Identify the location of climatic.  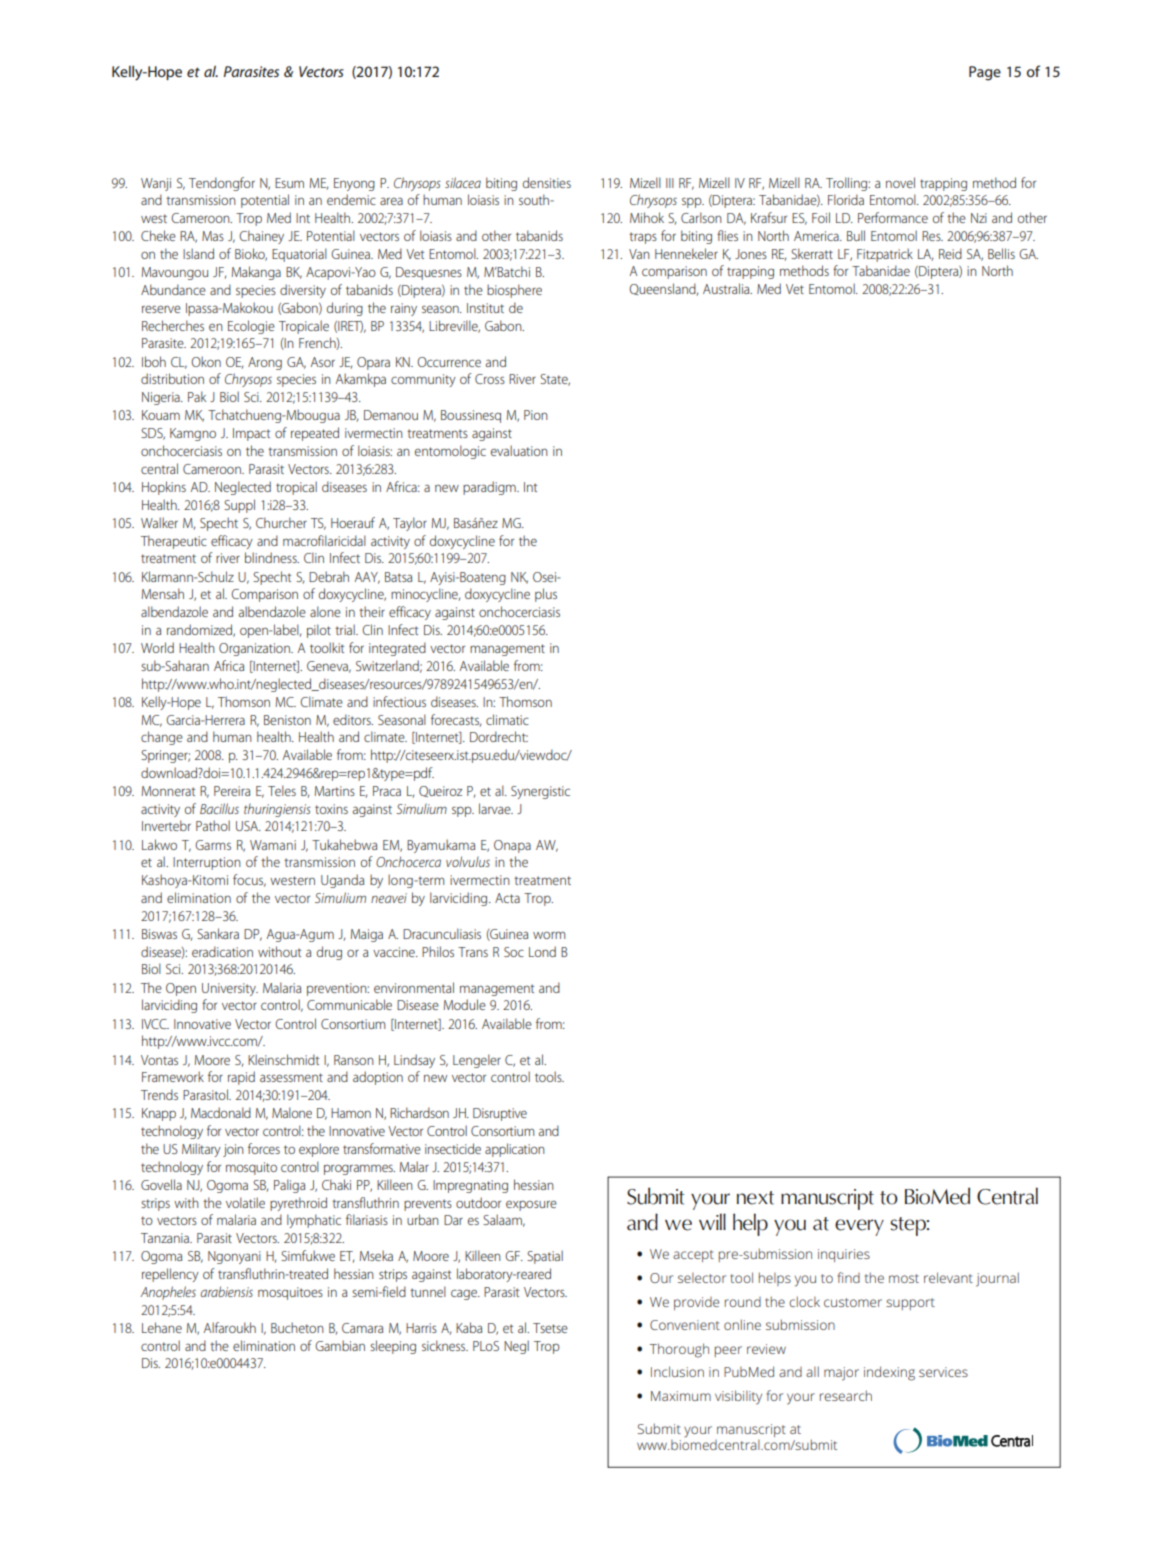
(507, 719).
